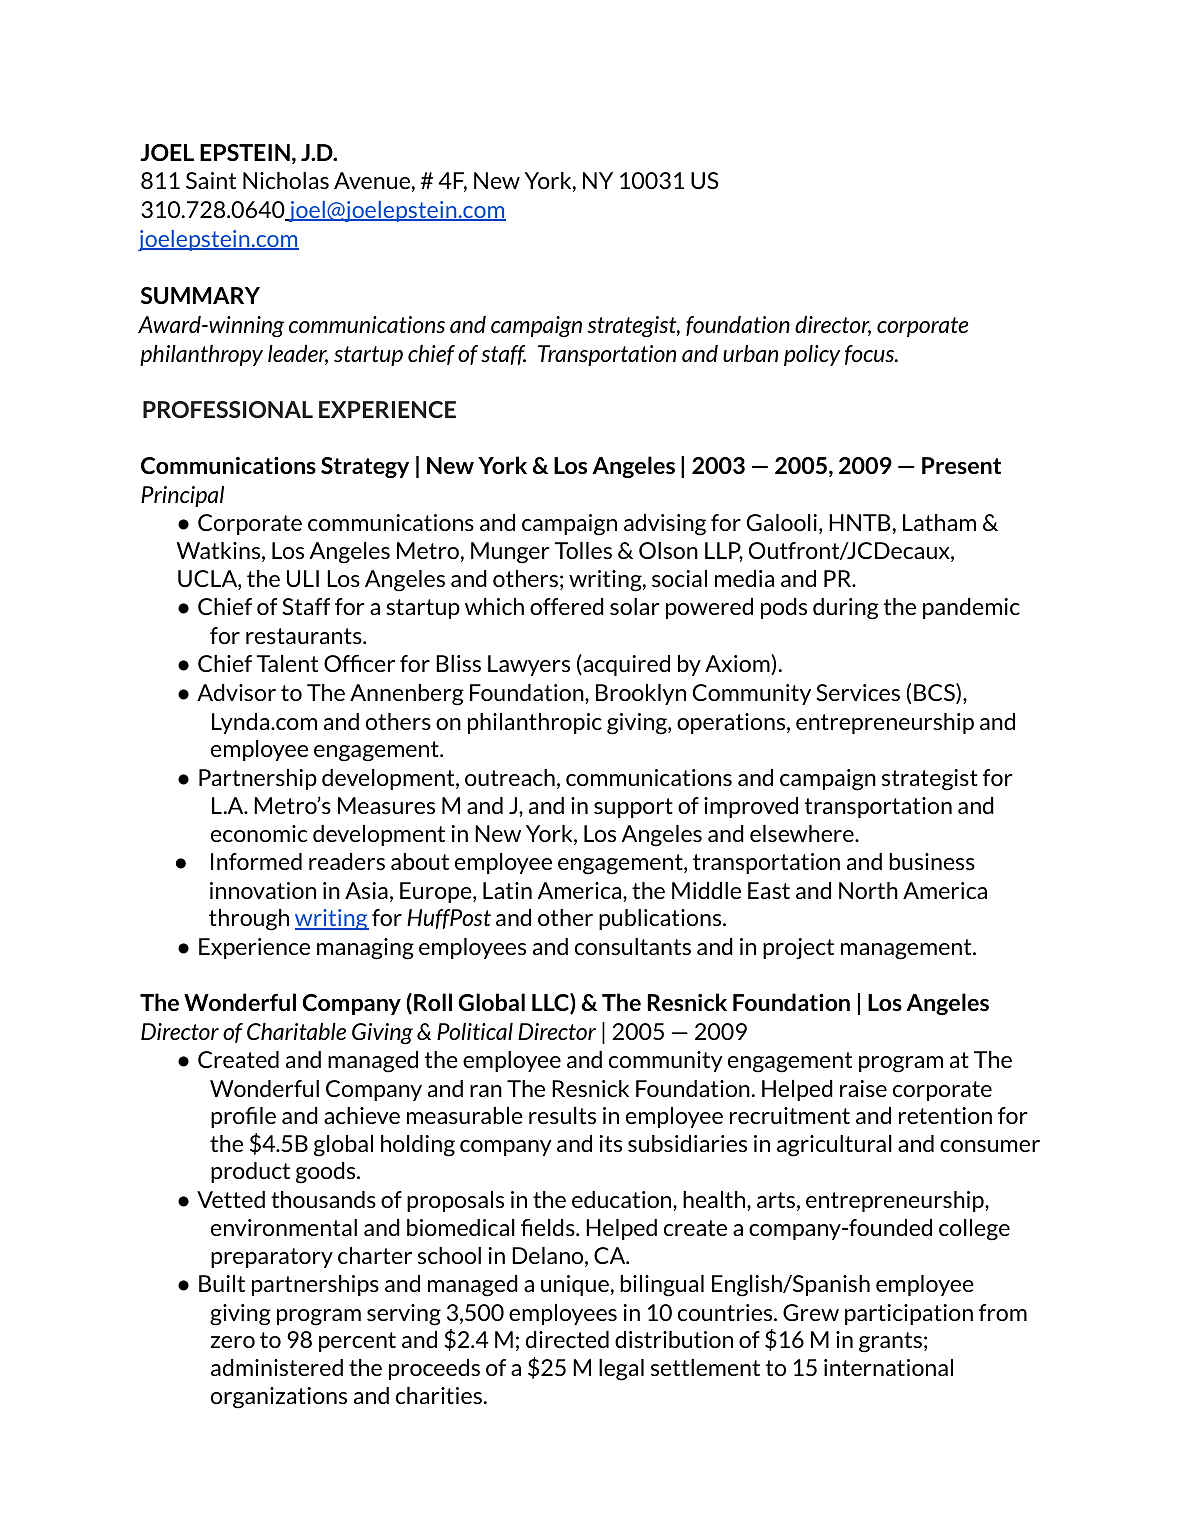  Describe the element at coordinates (621, 1370) in the document. I see `legal` at that location.
